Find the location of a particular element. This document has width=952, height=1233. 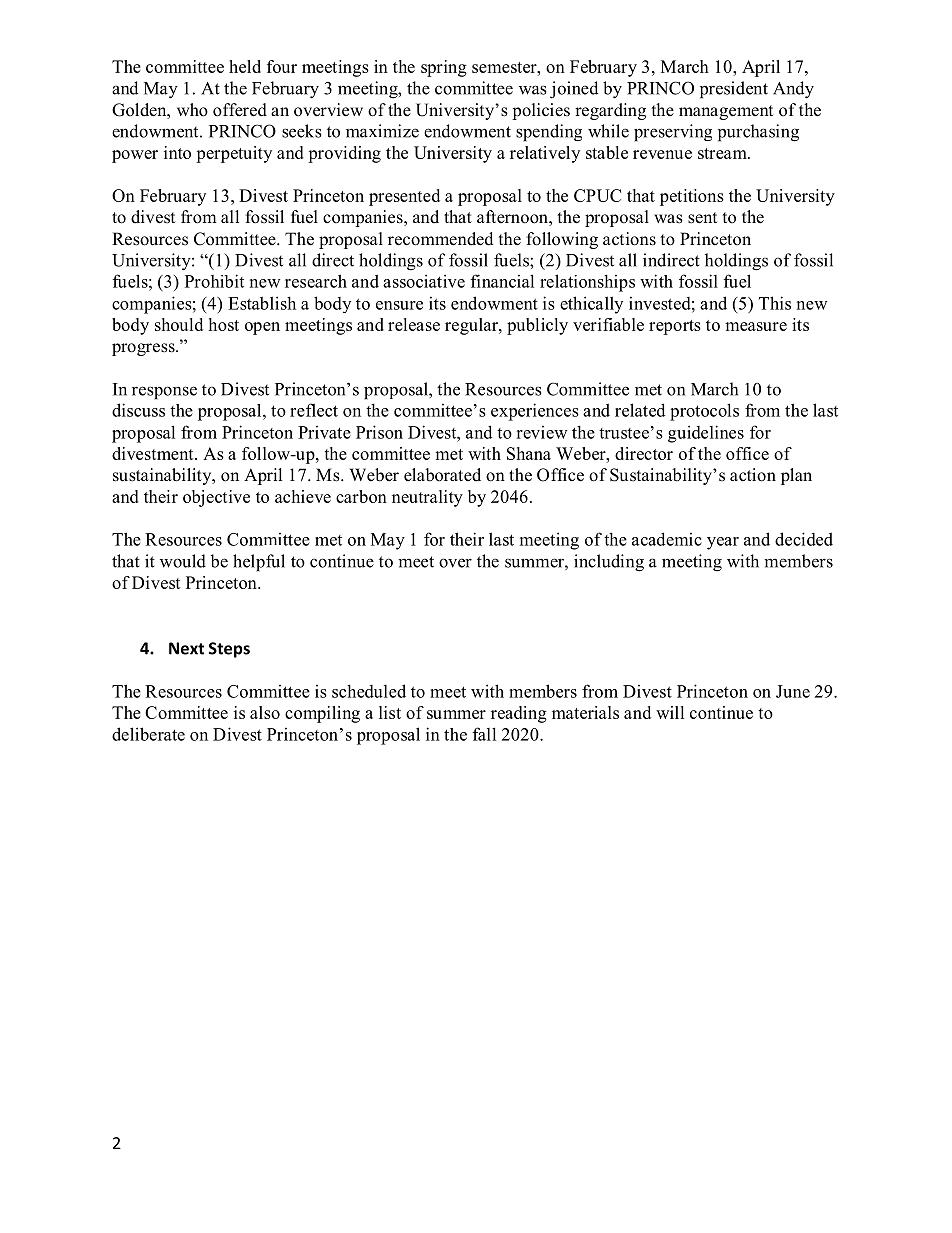

also is located at coordinates (265, 712).
